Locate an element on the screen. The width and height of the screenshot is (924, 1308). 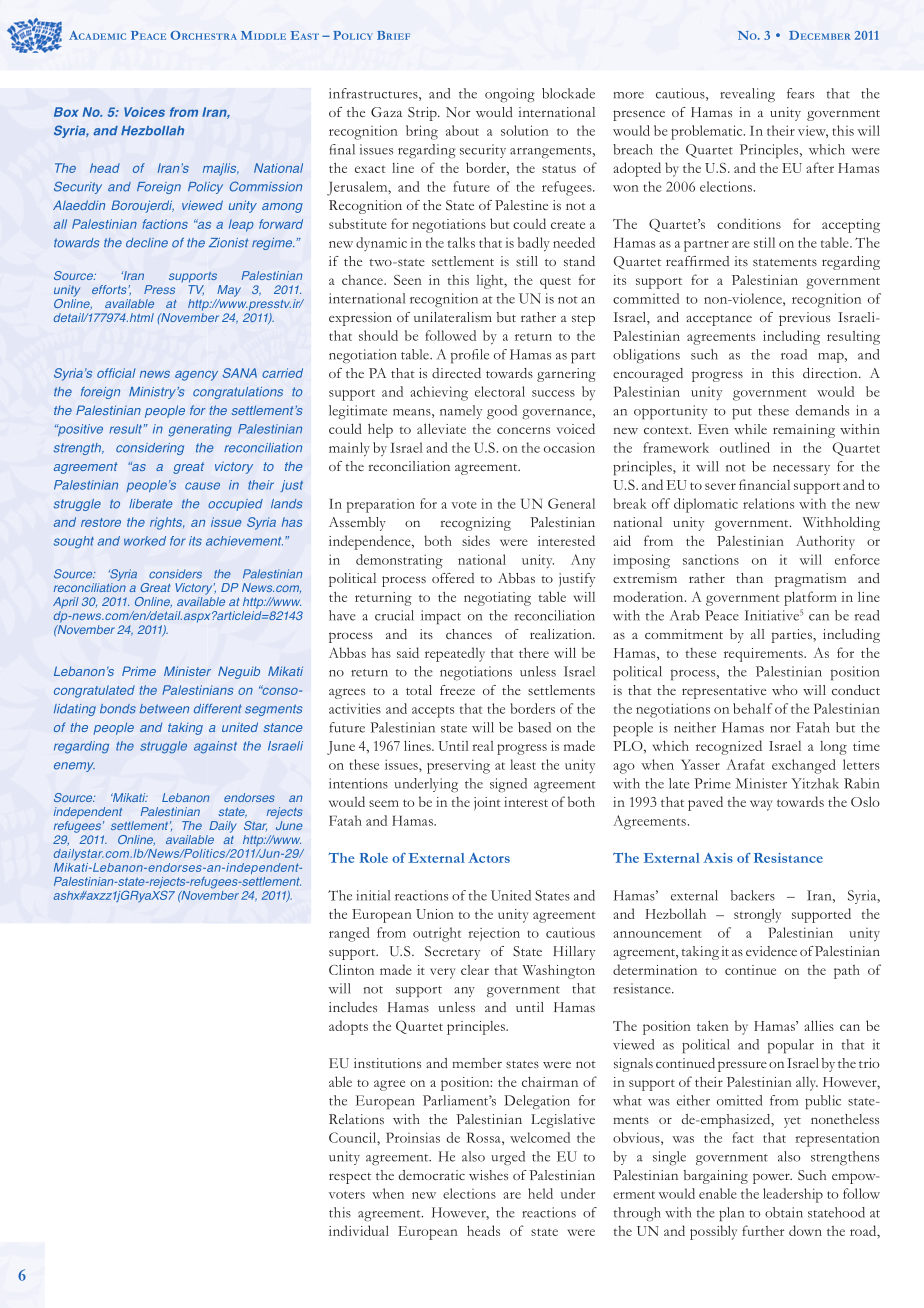
Voices is located at coordinates (144, 112).
